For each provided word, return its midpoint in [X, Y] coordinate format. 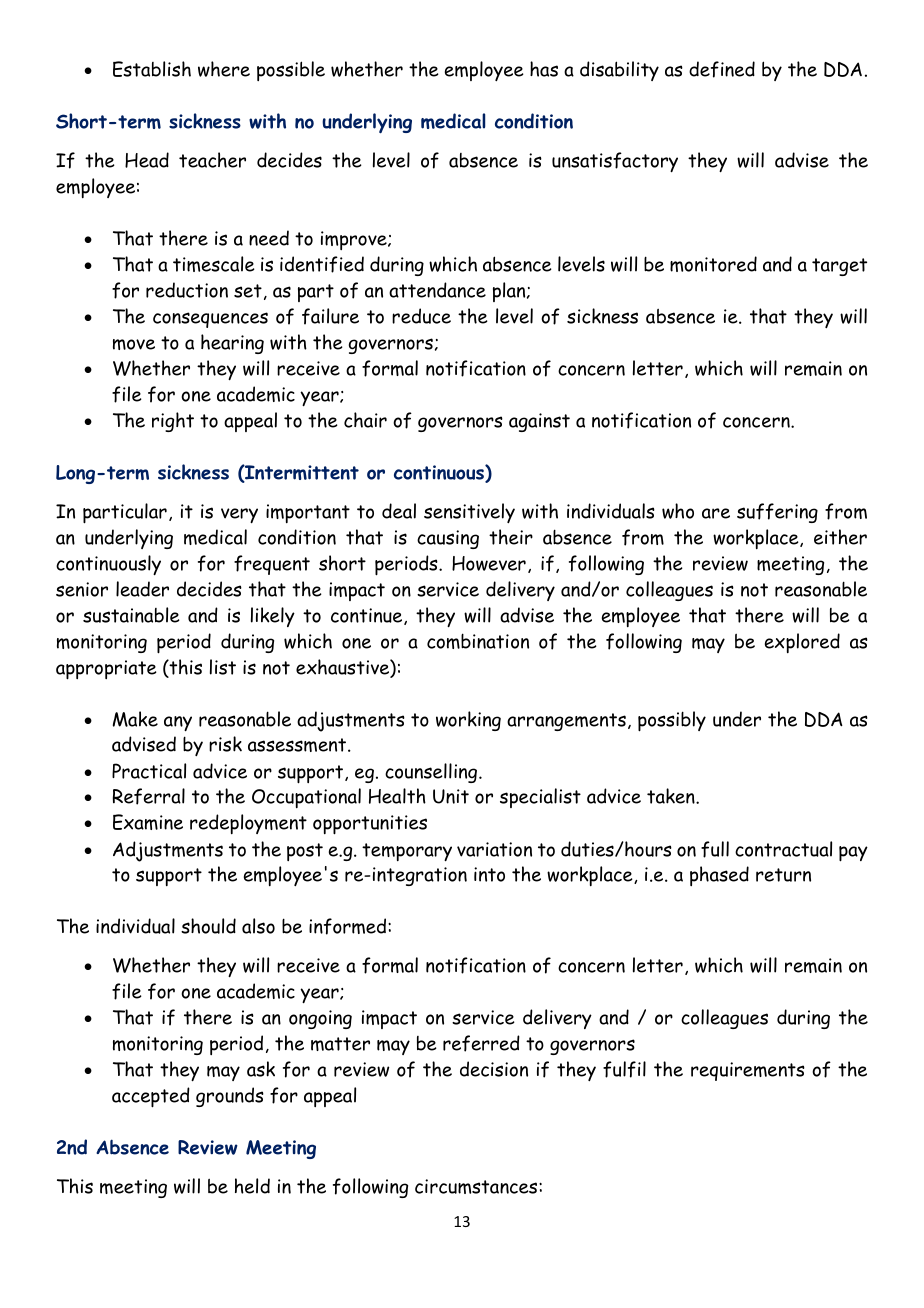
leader [142, 589]
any [178, 723]
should [208, 926]
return [783, 875]
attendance [437, 290]
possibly [672, 721]
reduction [187, 290]
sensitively [469, 513]
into [489, 874]
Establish [152, 69]
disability [619, 71]
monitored [713, 264]
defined [722, 69]
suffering [777, 513]
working [468, 721]
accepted [151, 1097]
